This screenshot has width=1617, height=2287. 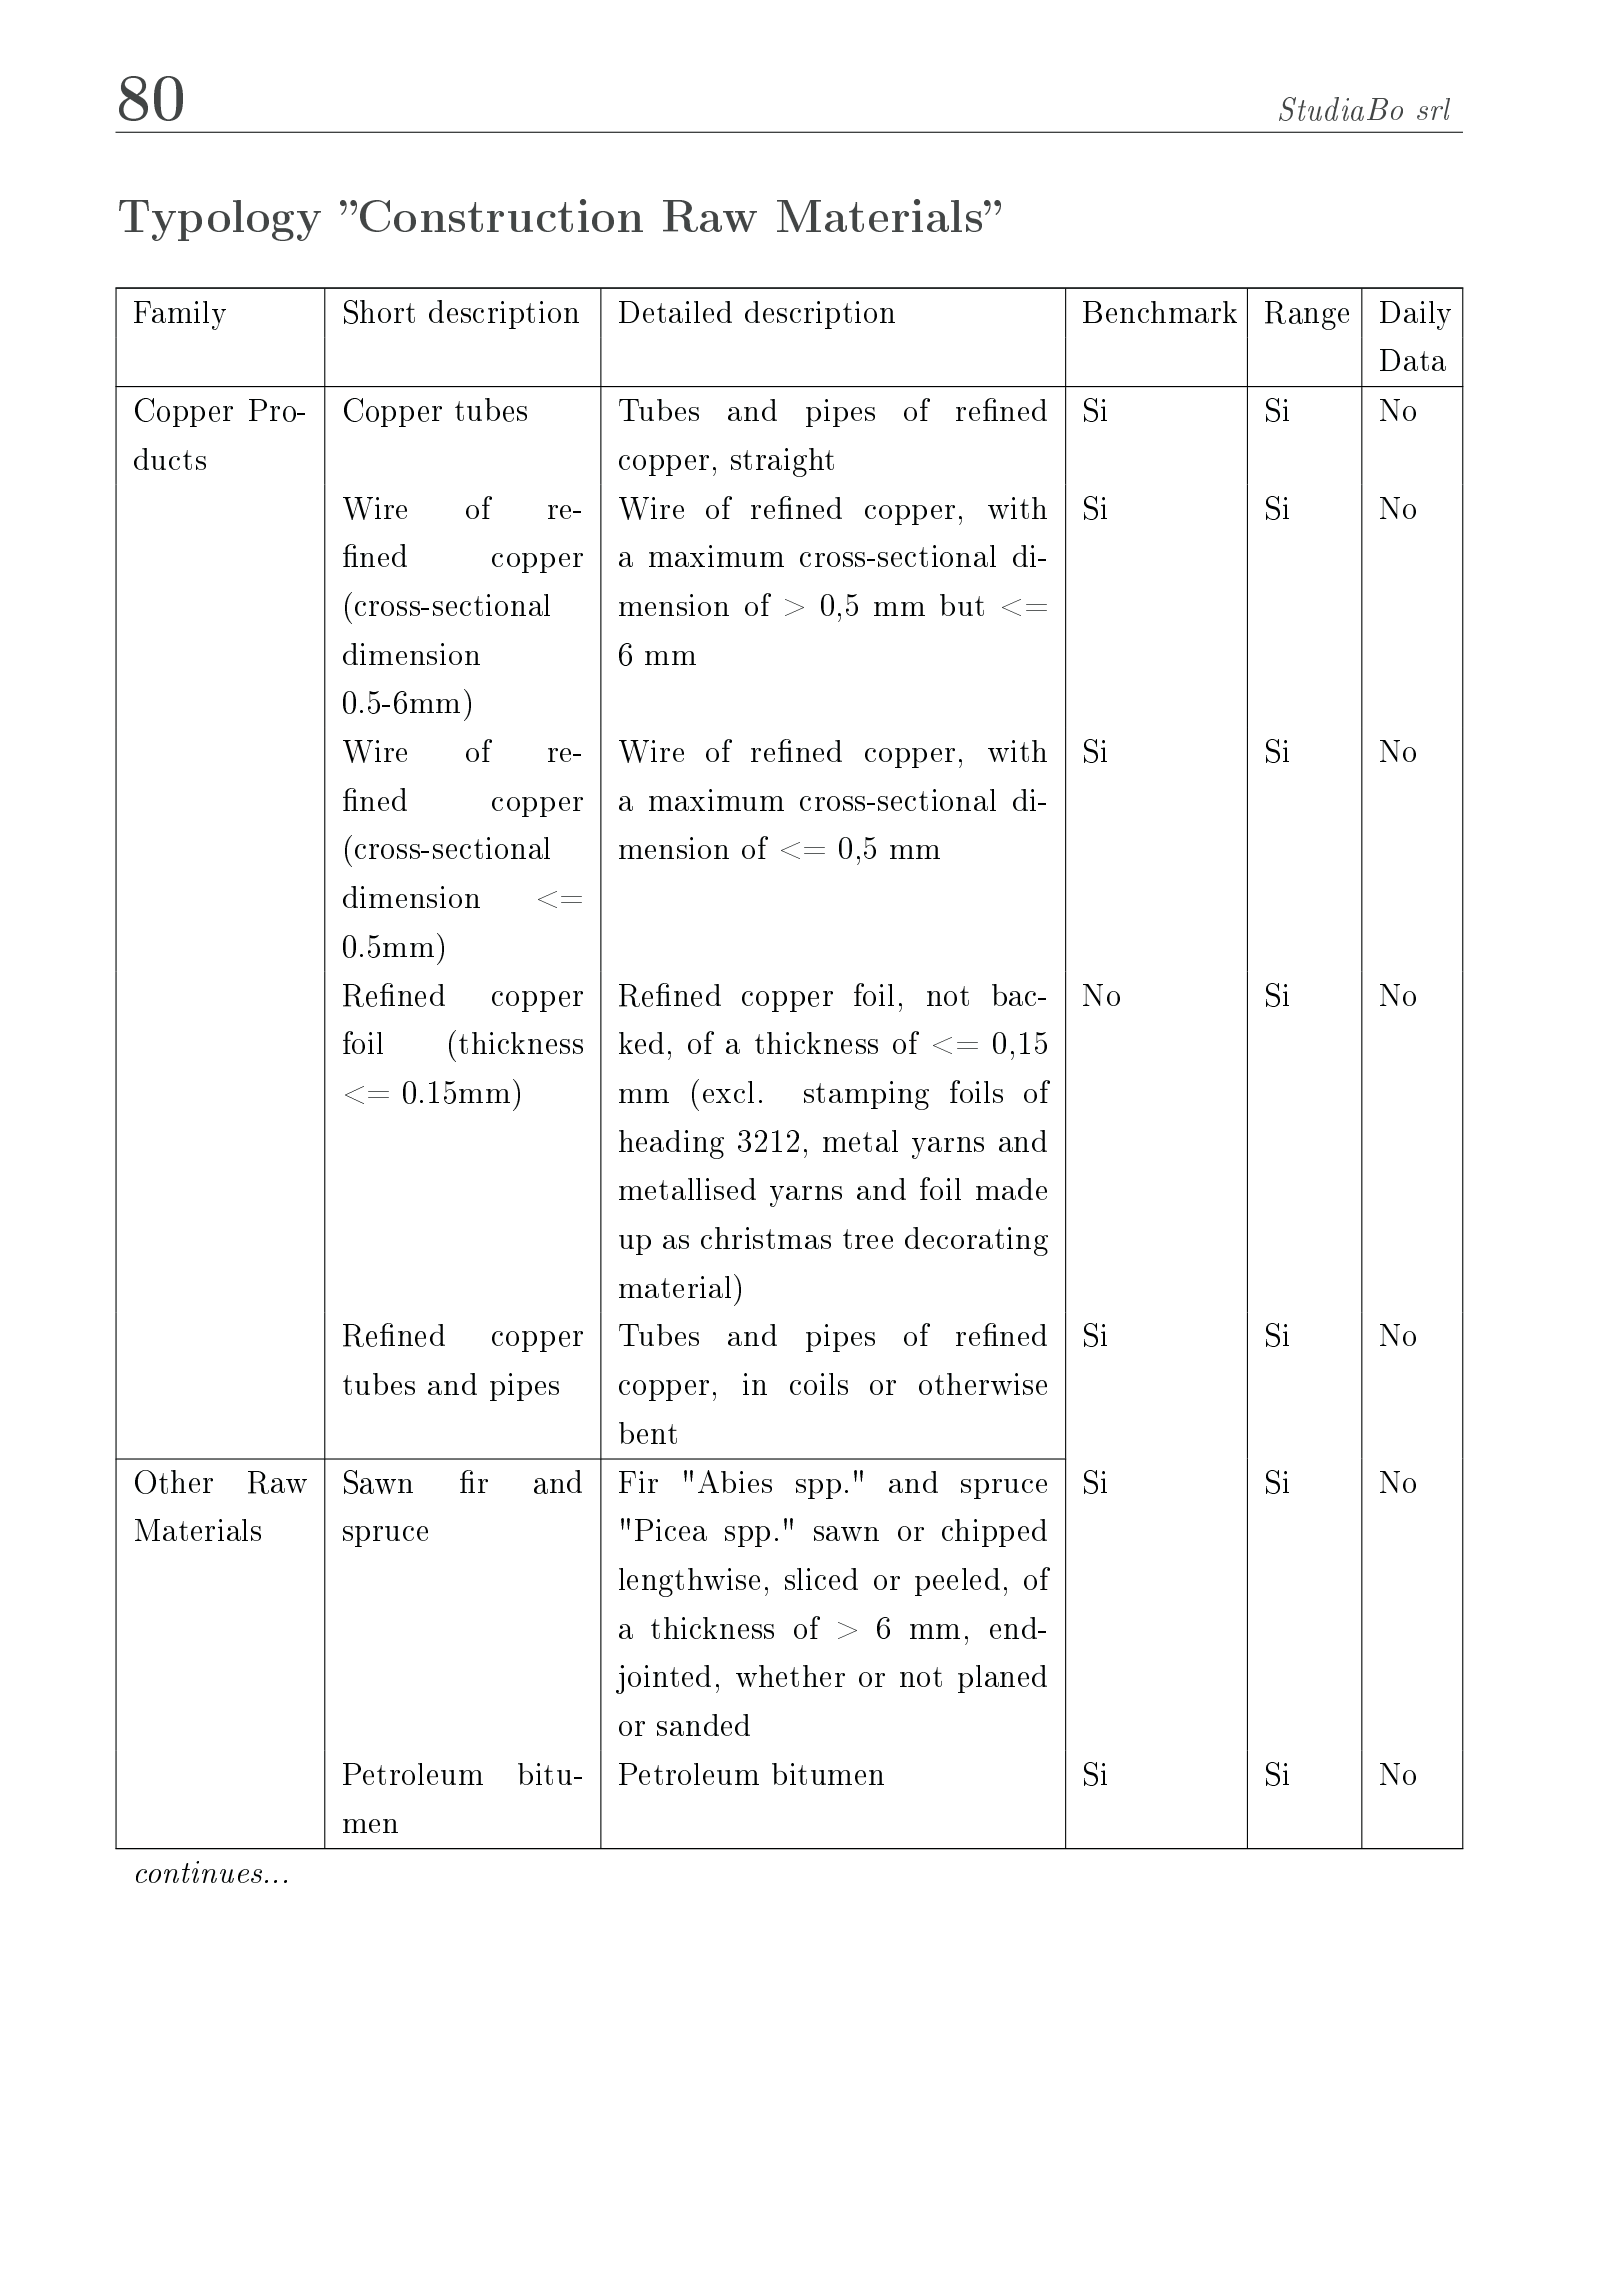 I want to click on heading, so click(x=671, y=1144).
